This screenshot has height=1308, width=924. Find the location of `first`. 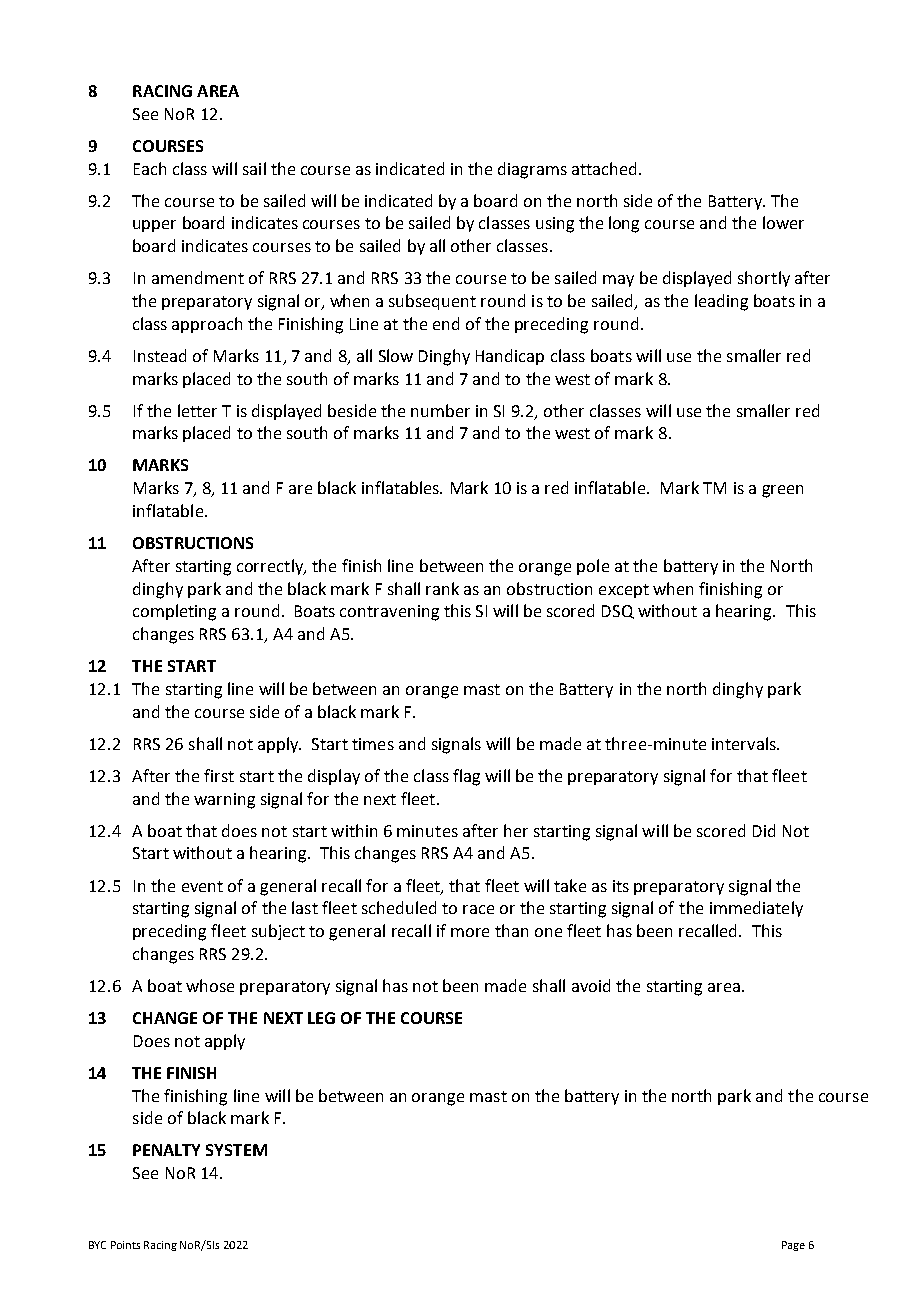

first is located at coordinates (219, 775).
